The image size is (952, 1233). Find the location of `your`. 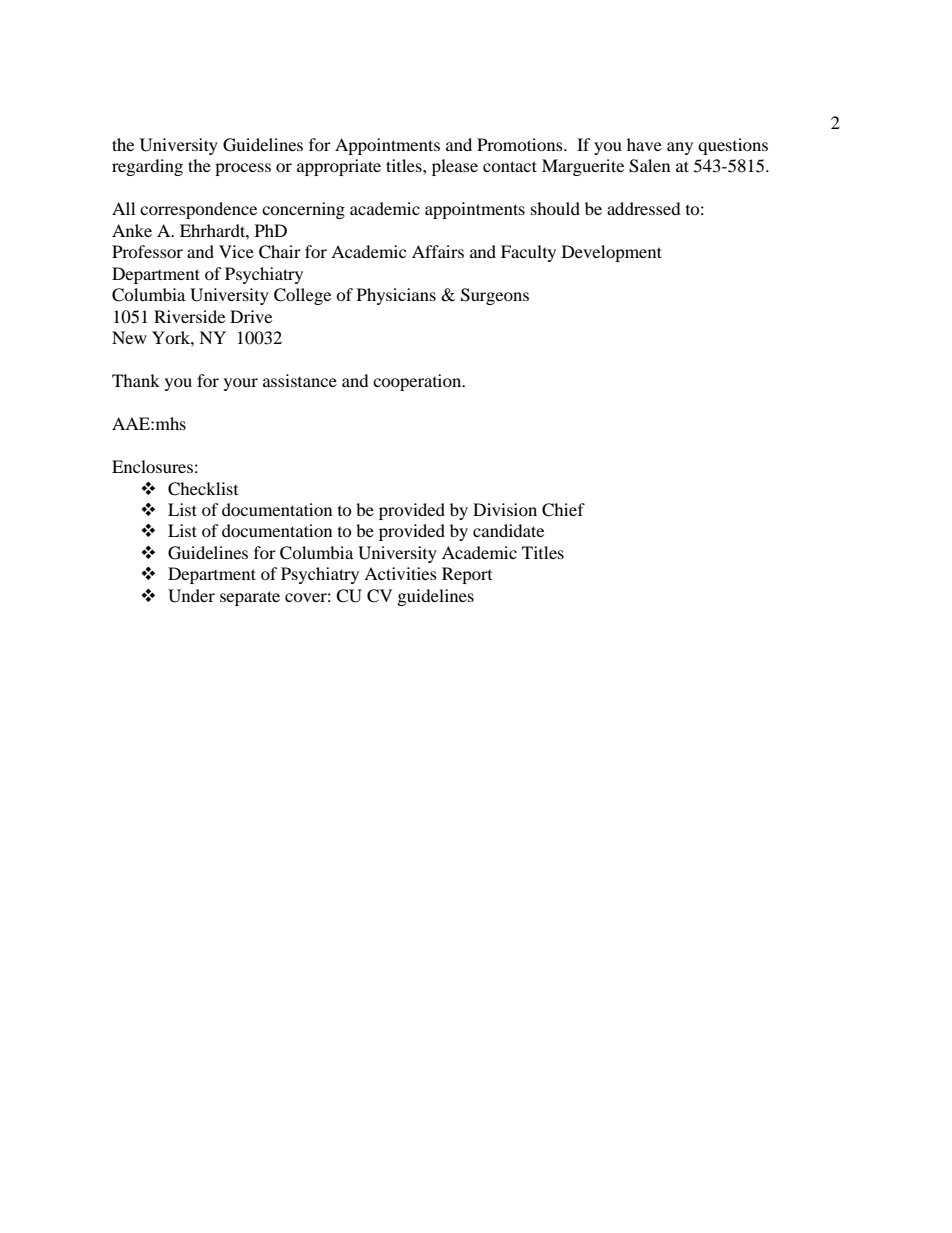

your is located at coordinates (241, 384).
